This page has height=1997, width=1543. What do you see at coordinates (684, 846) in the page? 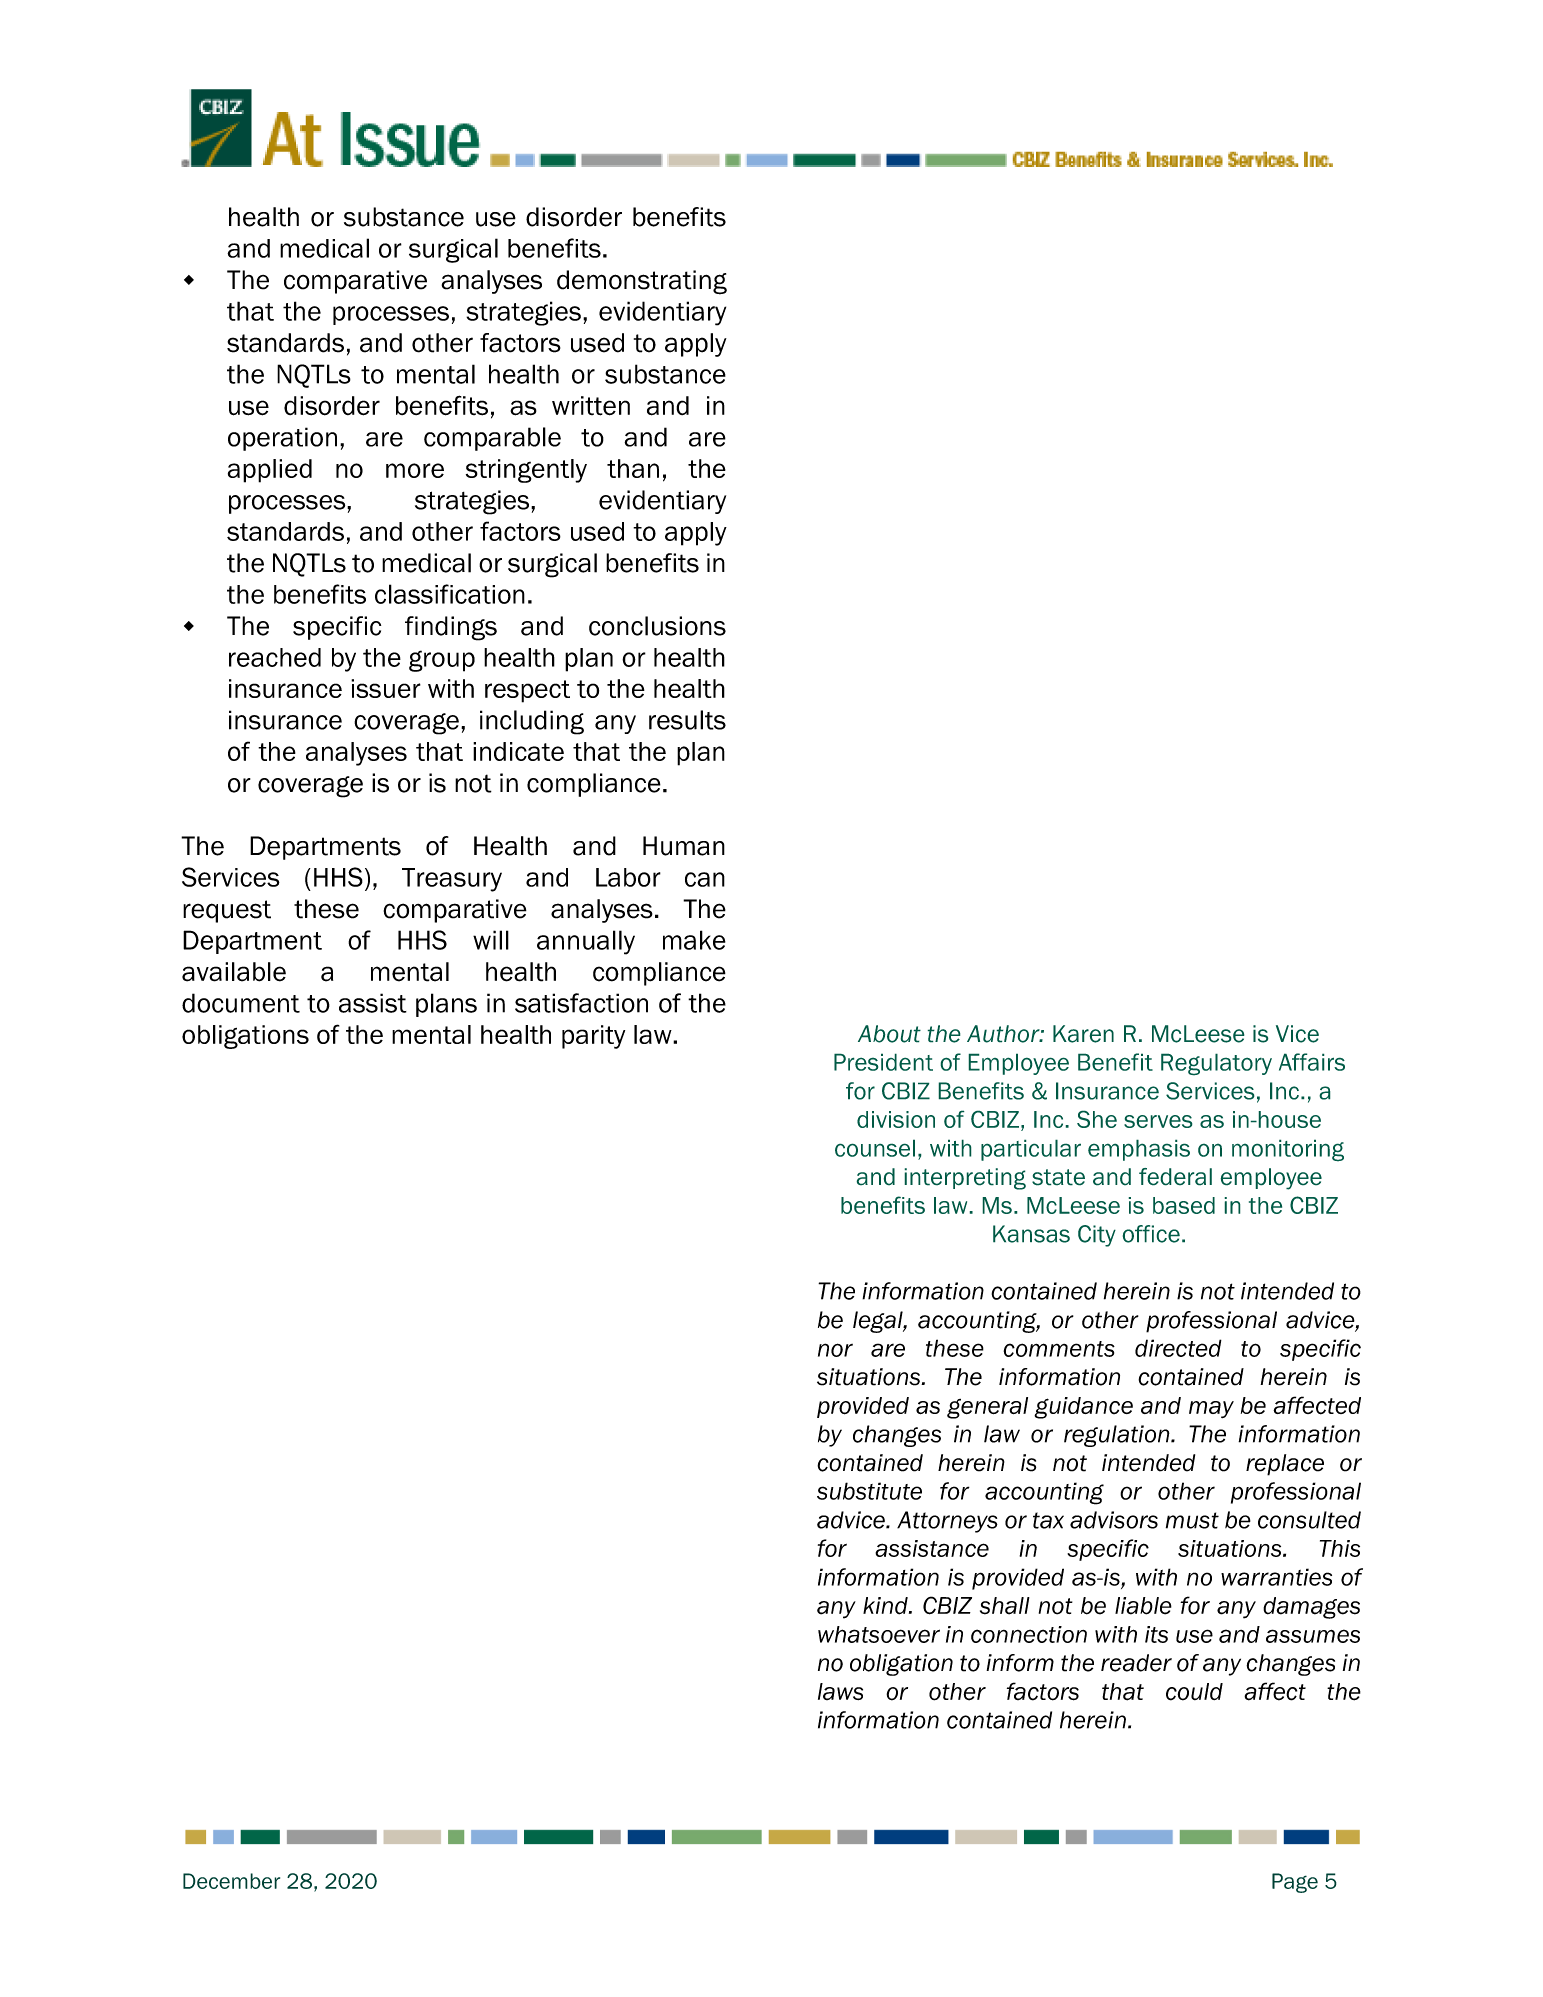
I see `Human` at bounding box center [684, 846].
